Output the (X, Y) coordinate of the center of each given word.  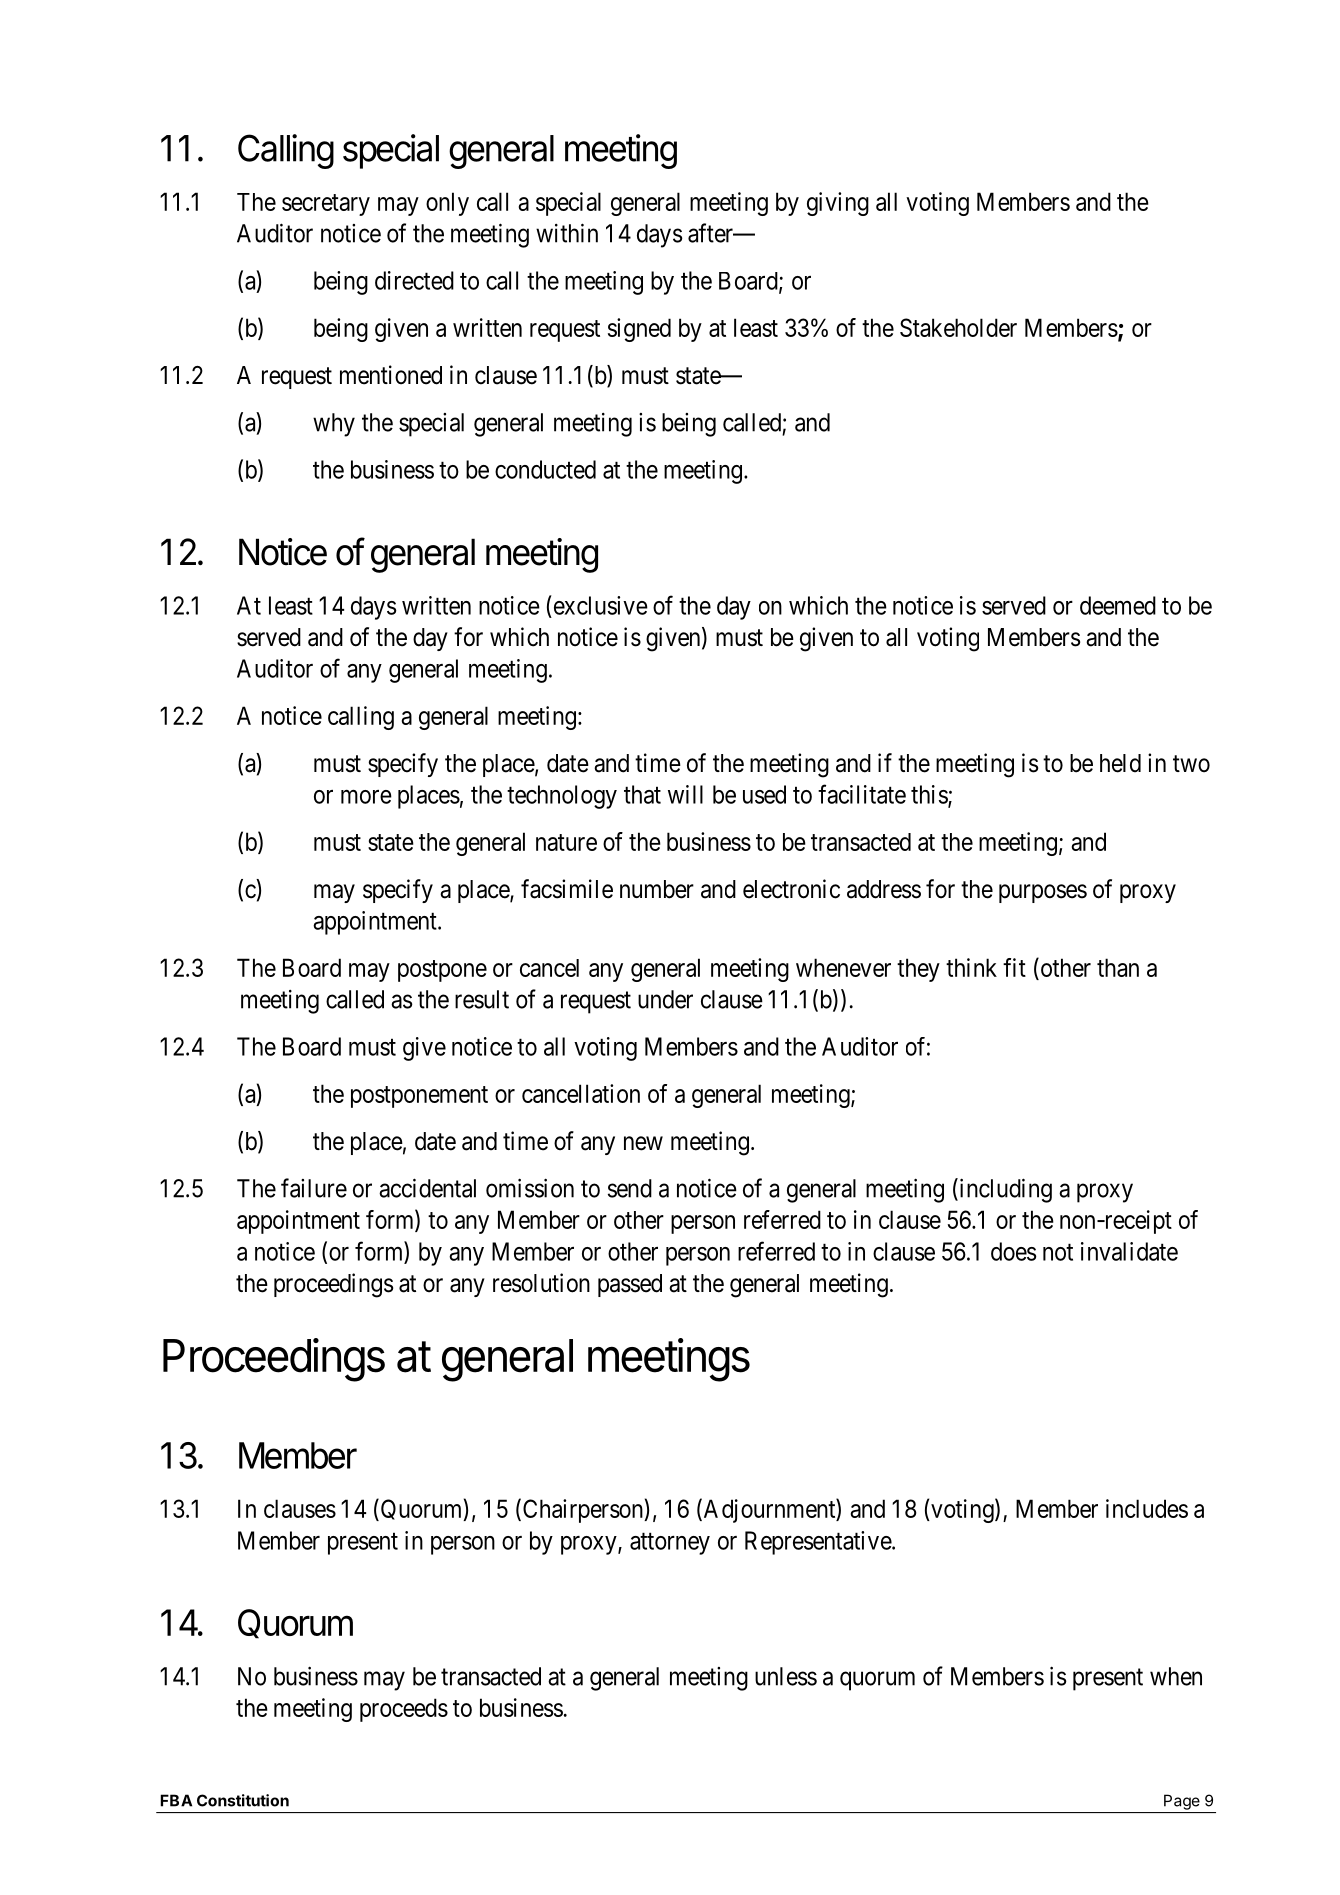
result (482, 999)
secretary (326, 205)
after (711, 233)
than (1118, 967)
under (665, 999)
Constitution (243, 1800)
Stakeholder (958, 327)
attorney (670, 1544)
